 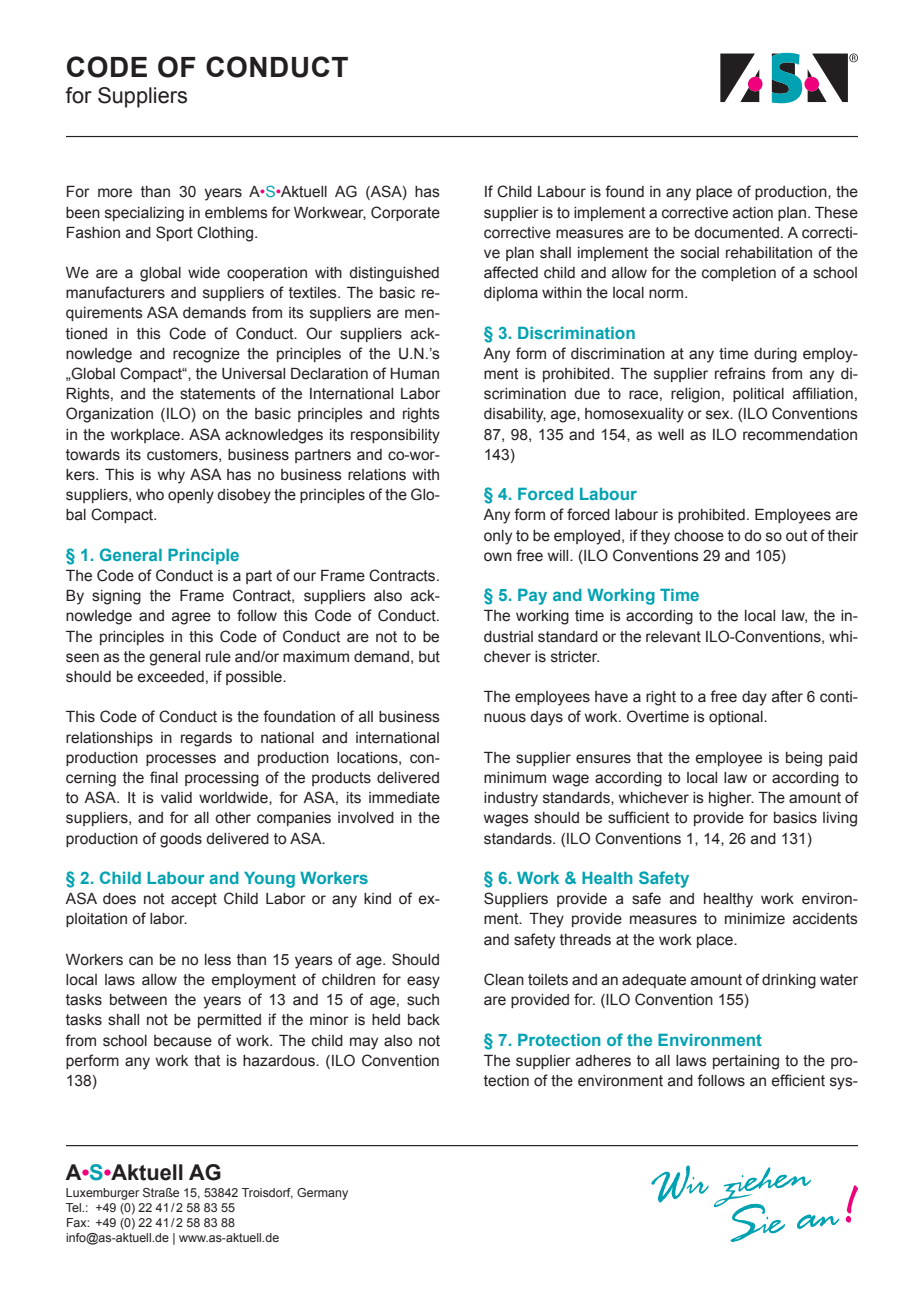 What do you see at coordinates (141, 961) in the screenshot?
I see `can` at bounding box center [141, 961].
